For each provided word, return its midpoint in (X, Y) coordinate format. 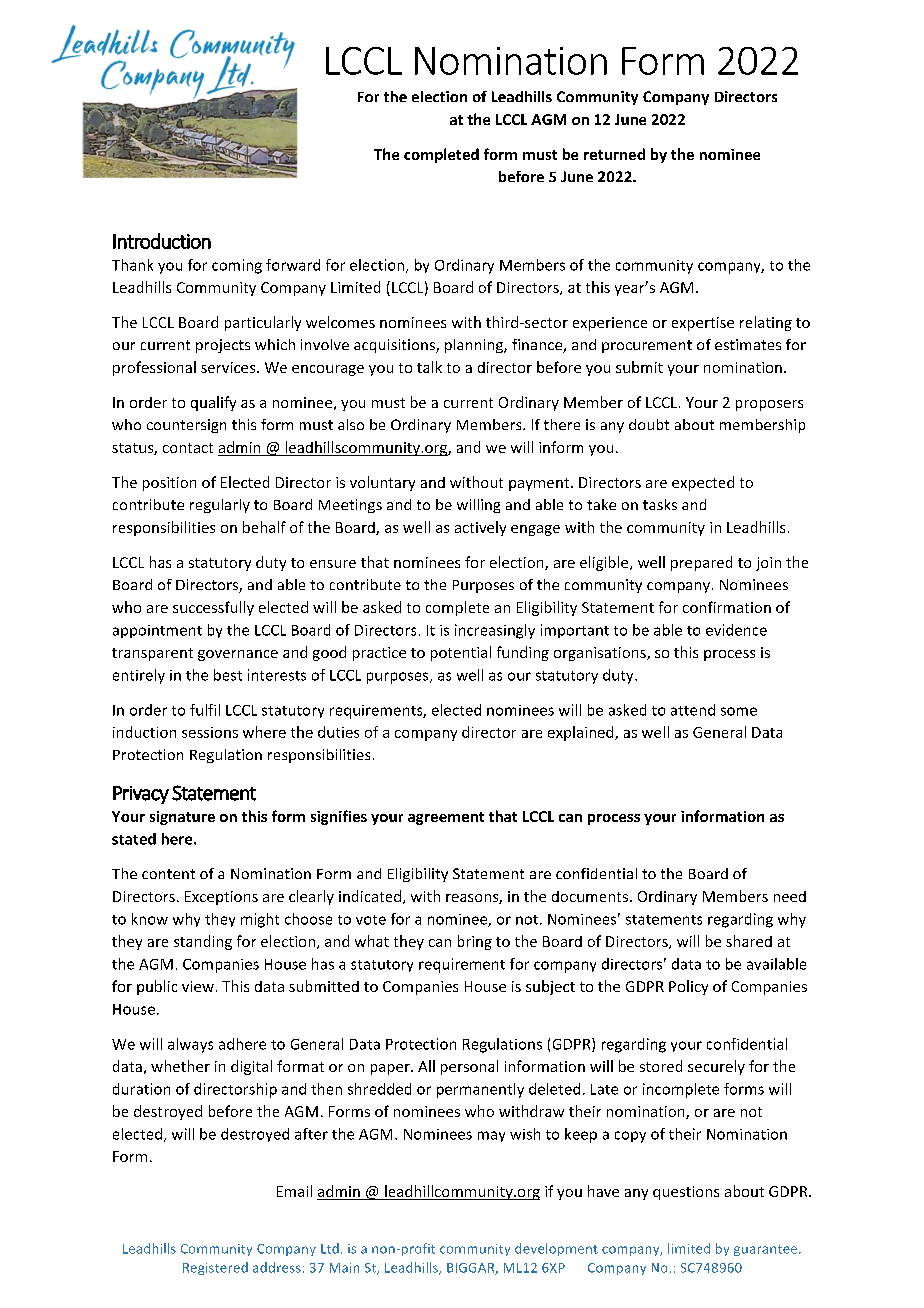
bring (475, 942)
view (198, 986)
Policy (688, 987)
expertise (703, 324)
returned (614, 154)
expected (703, 483)
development (556, 1249)
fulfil (205, 710)
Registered (215, 1268)
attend (693, 710)
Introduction (162, 241)
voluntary (382, 483)
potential (461, 653)
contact (188, 448)
